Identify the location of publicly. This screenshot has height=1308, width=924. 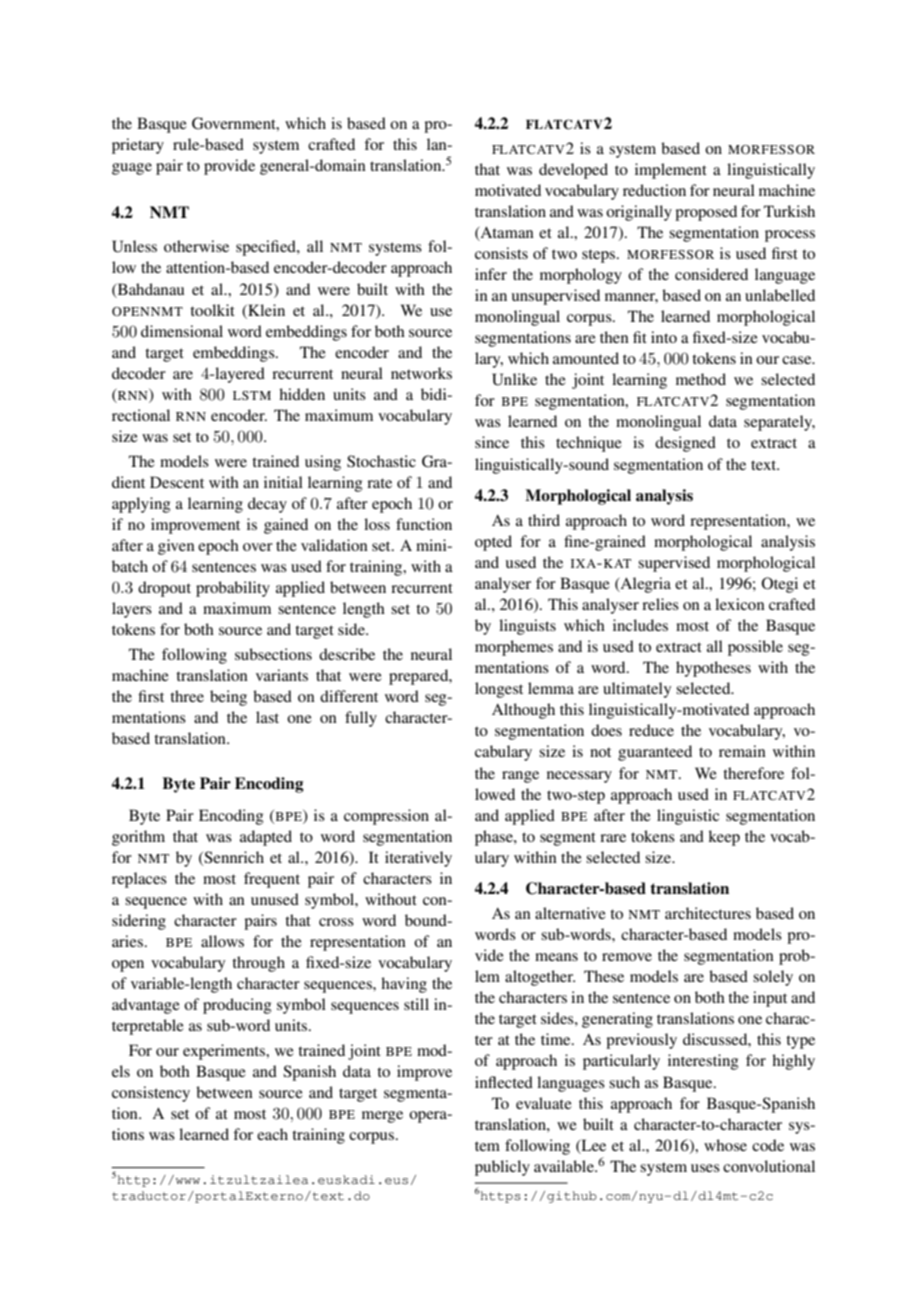
(502, 1168).
